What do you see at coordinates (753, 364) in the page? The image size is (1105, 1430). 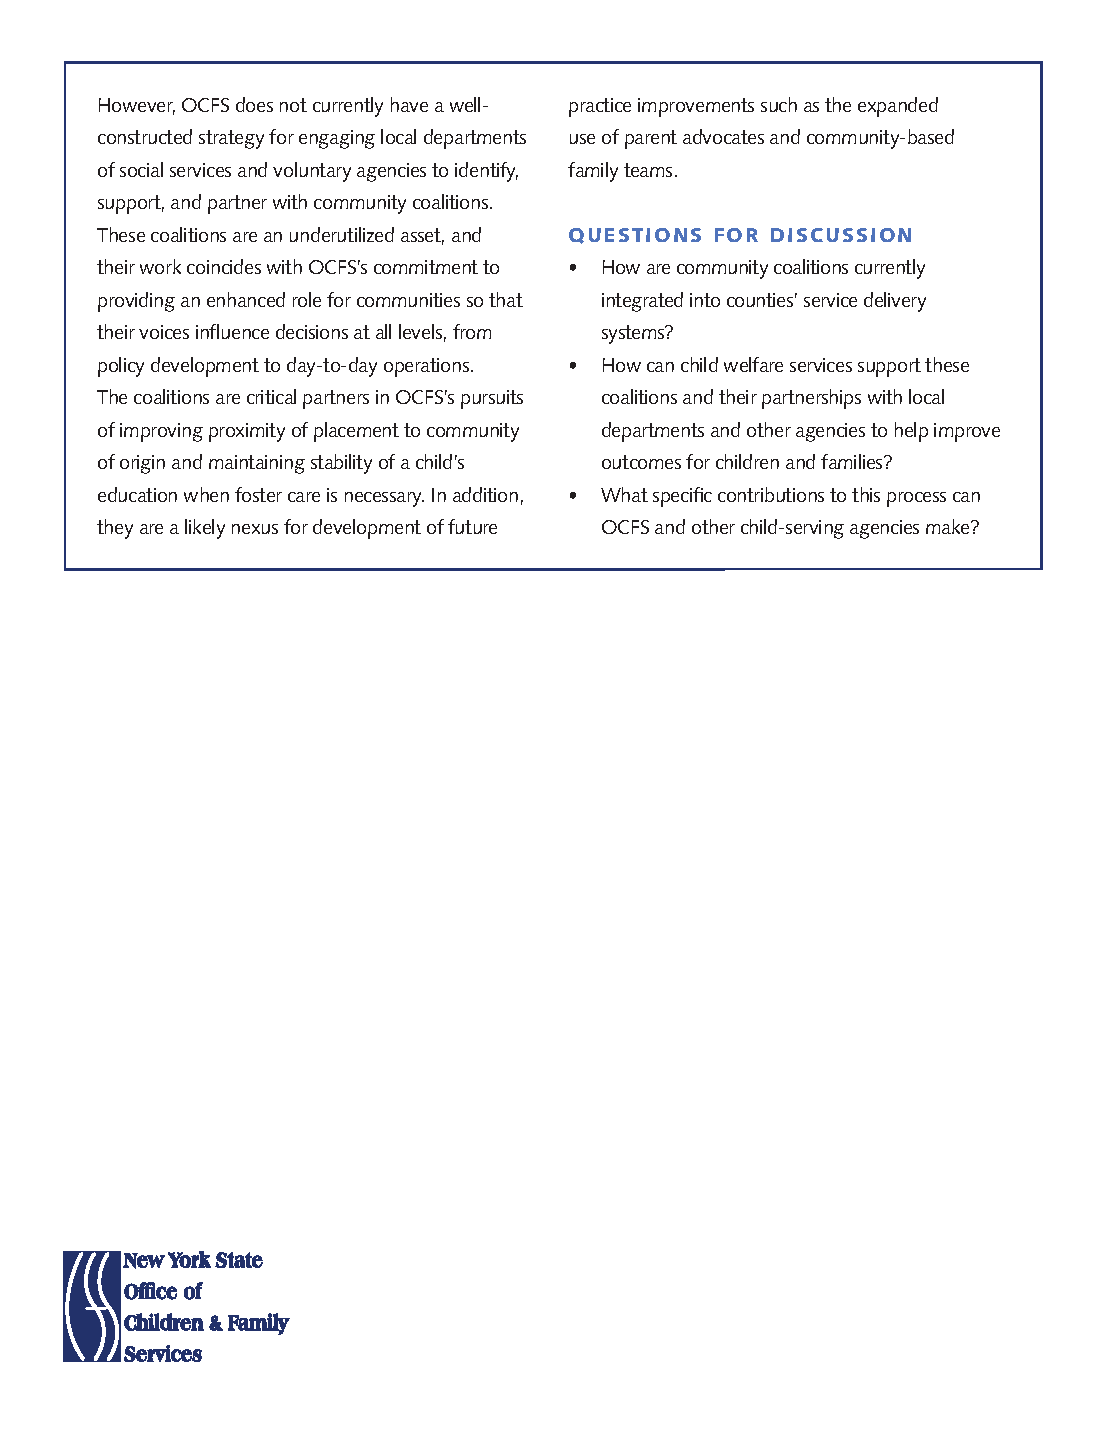 I see `welfare` at bounding box center [753, 364].
